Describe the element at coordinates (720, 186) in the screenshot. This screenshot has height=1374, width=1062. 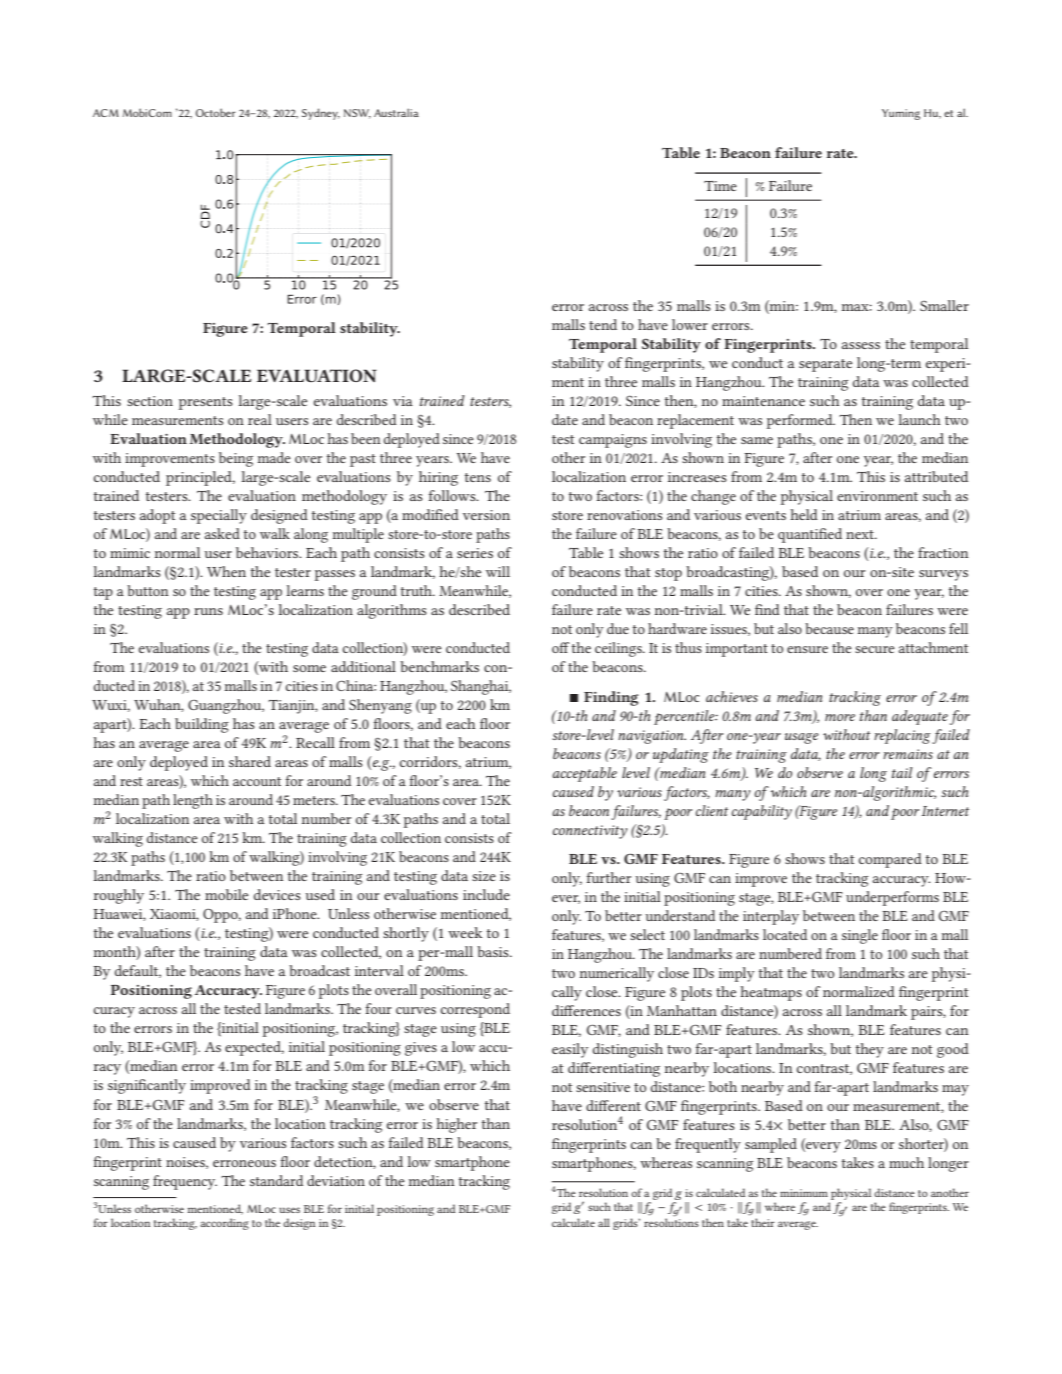
I see `Time` at that location.
